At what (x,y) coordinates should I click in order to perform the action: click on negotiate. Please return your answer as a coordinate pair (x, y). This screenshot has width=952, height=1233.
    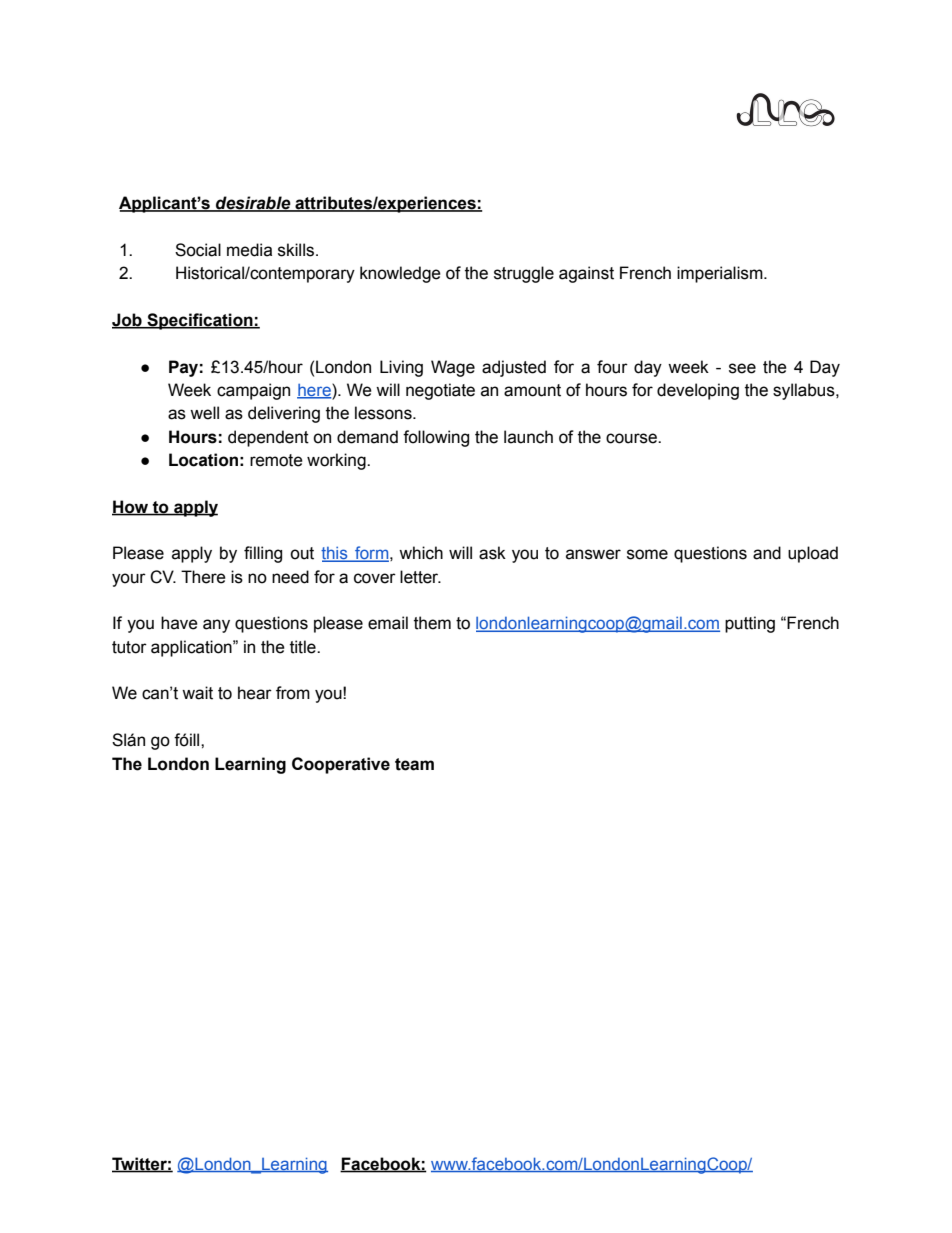
    Looking at the image, I should click on (440, 391).
